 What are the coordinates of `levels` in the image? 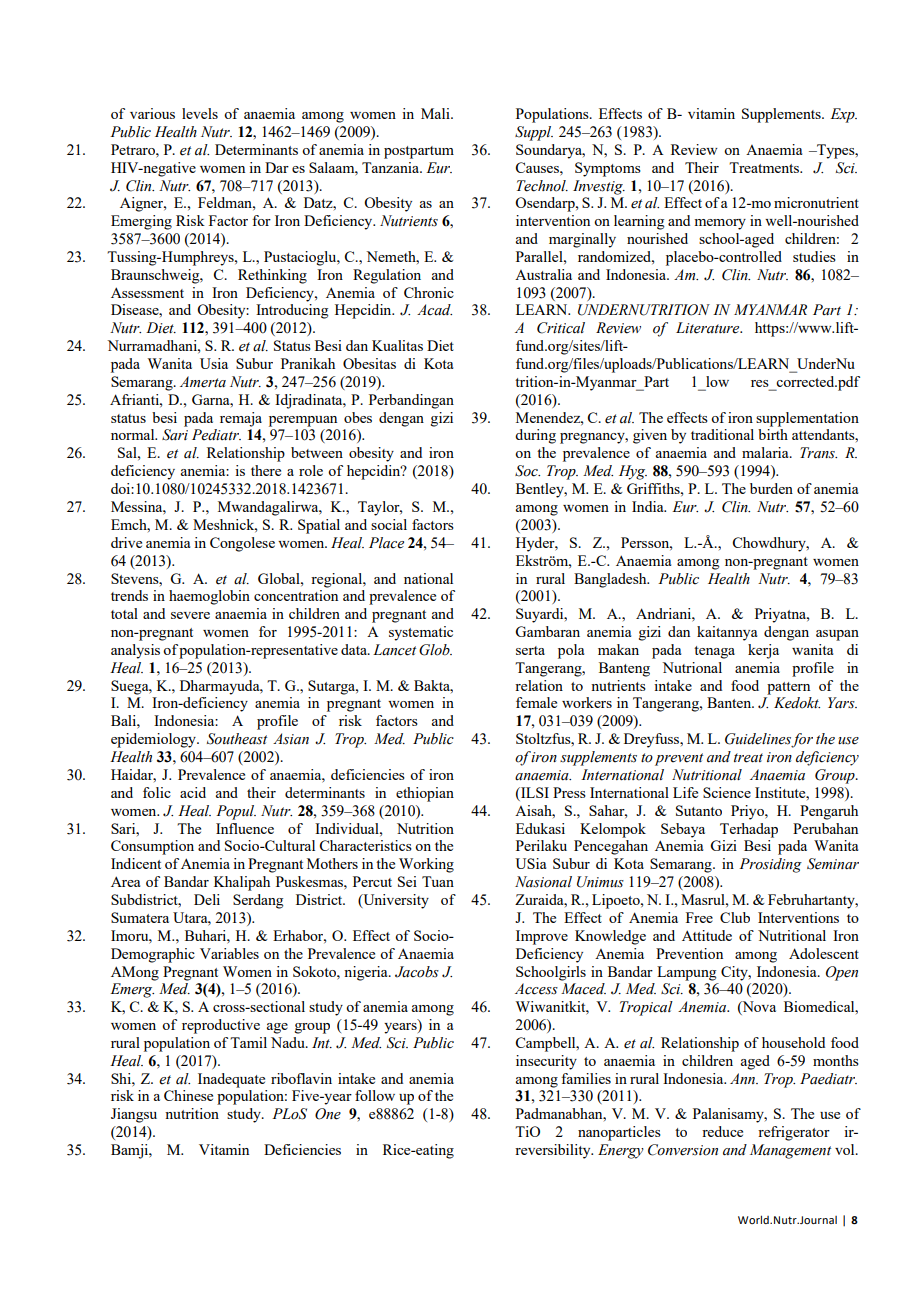 It's located at (200, 113).
